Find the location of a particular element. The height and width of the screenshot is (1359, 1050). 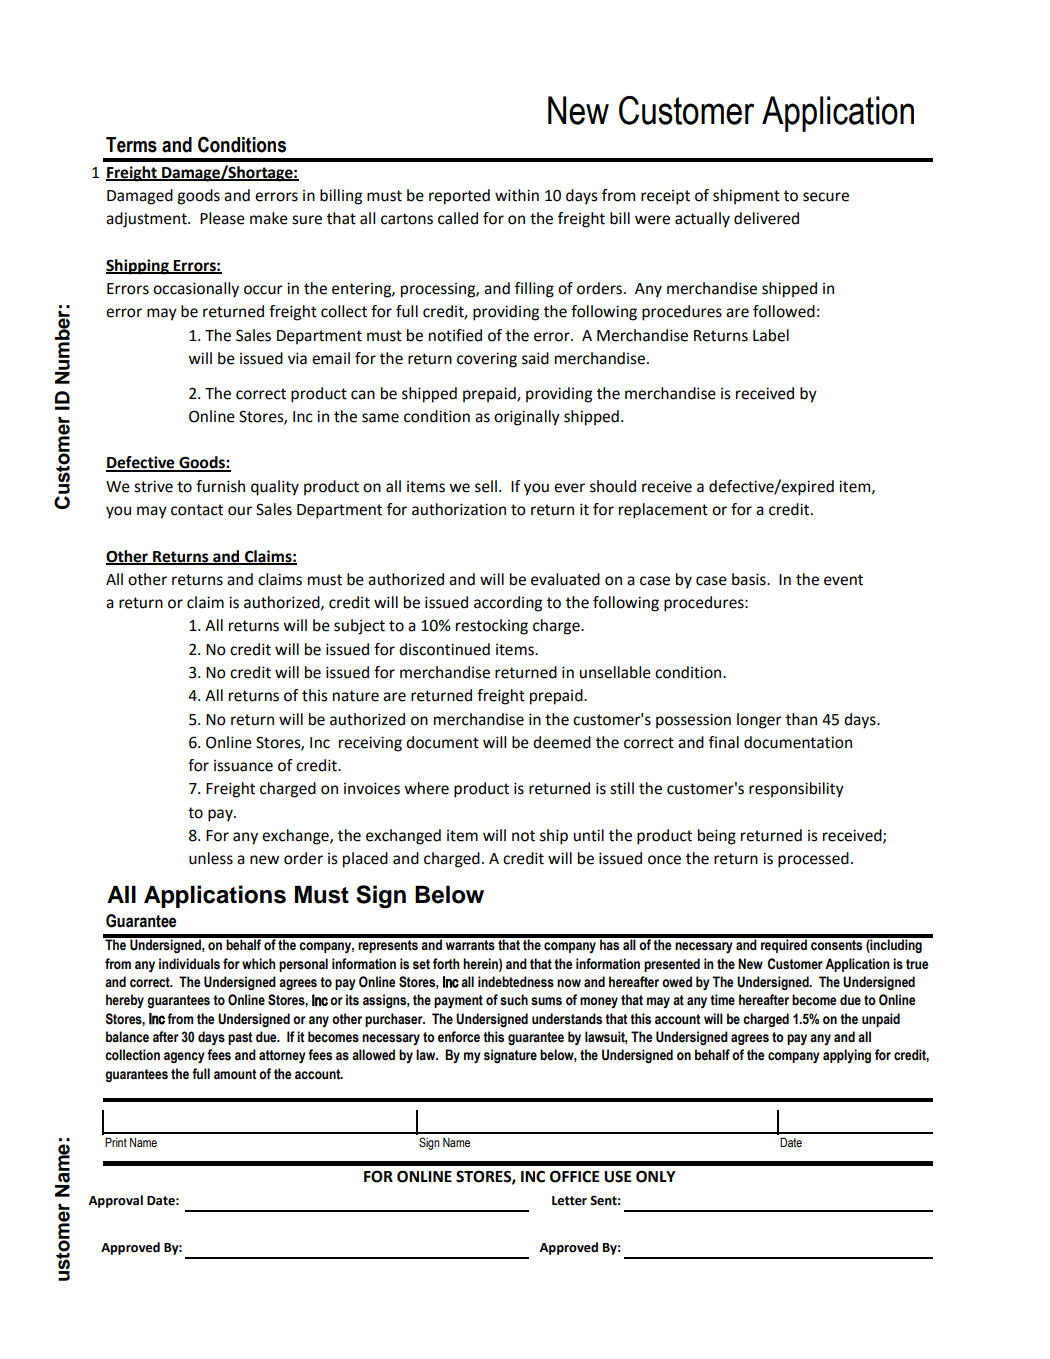

Please is located at coordinates (222, 218).
